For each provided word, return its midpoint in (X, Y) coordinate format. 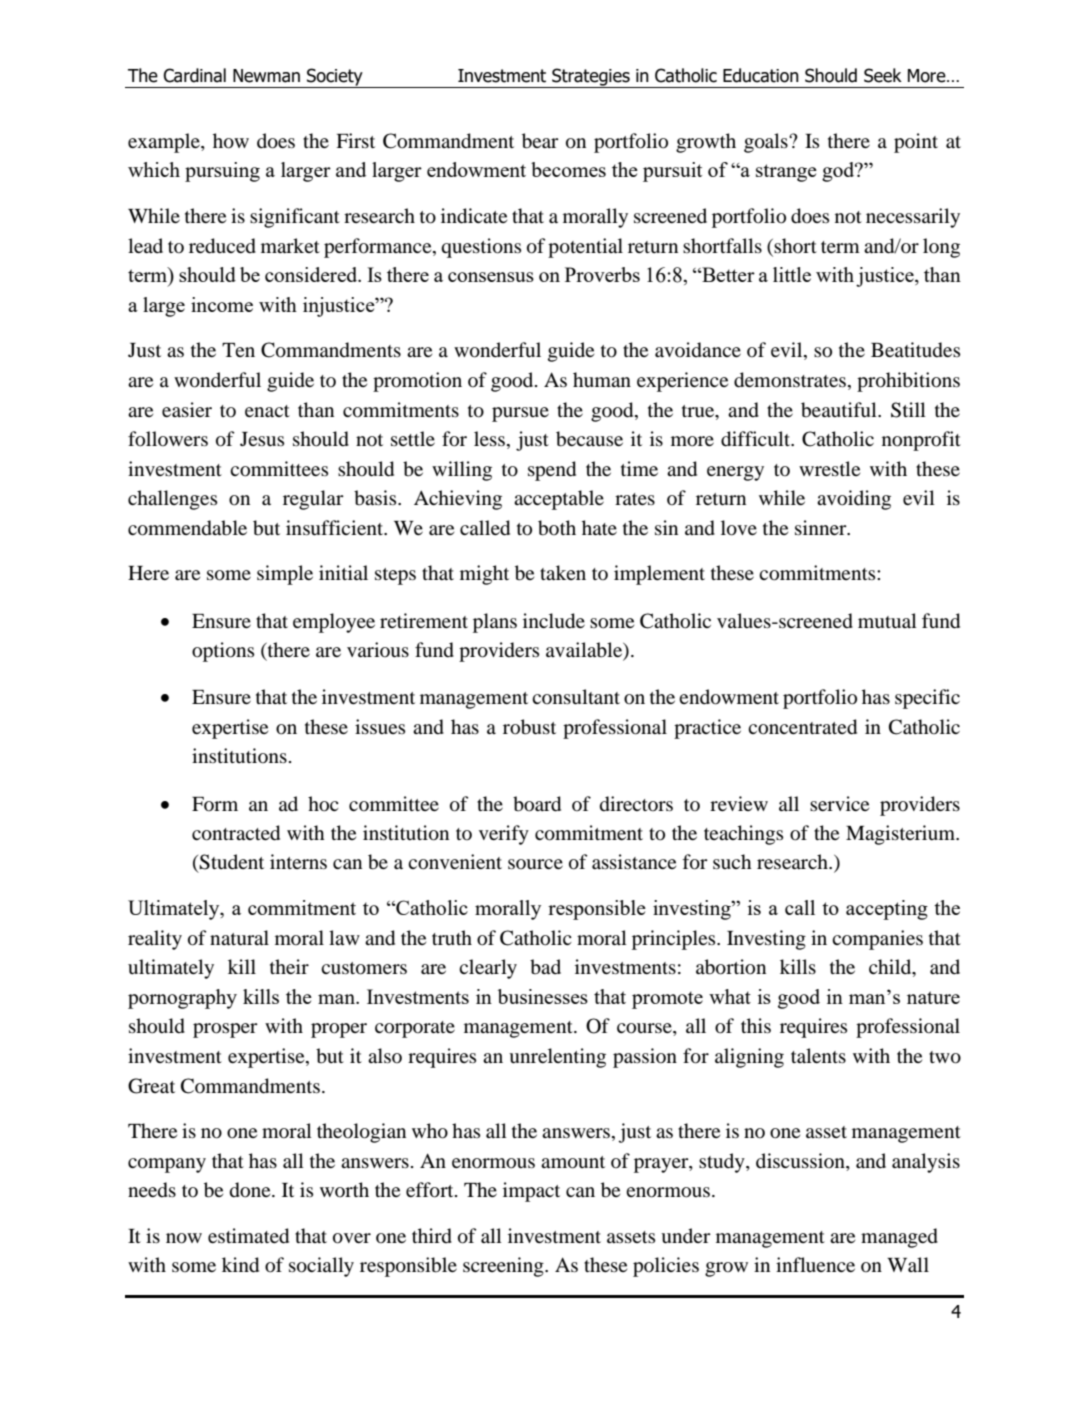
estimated (248, 1236)
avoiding (854, 500)
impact (531, 1192)
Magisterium (902, 835)
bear (540, 141)
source (535, 864)
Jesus (262, 439)
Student (231, 862)
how (231, 141)
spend (552, 471)
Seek (883, 75)
